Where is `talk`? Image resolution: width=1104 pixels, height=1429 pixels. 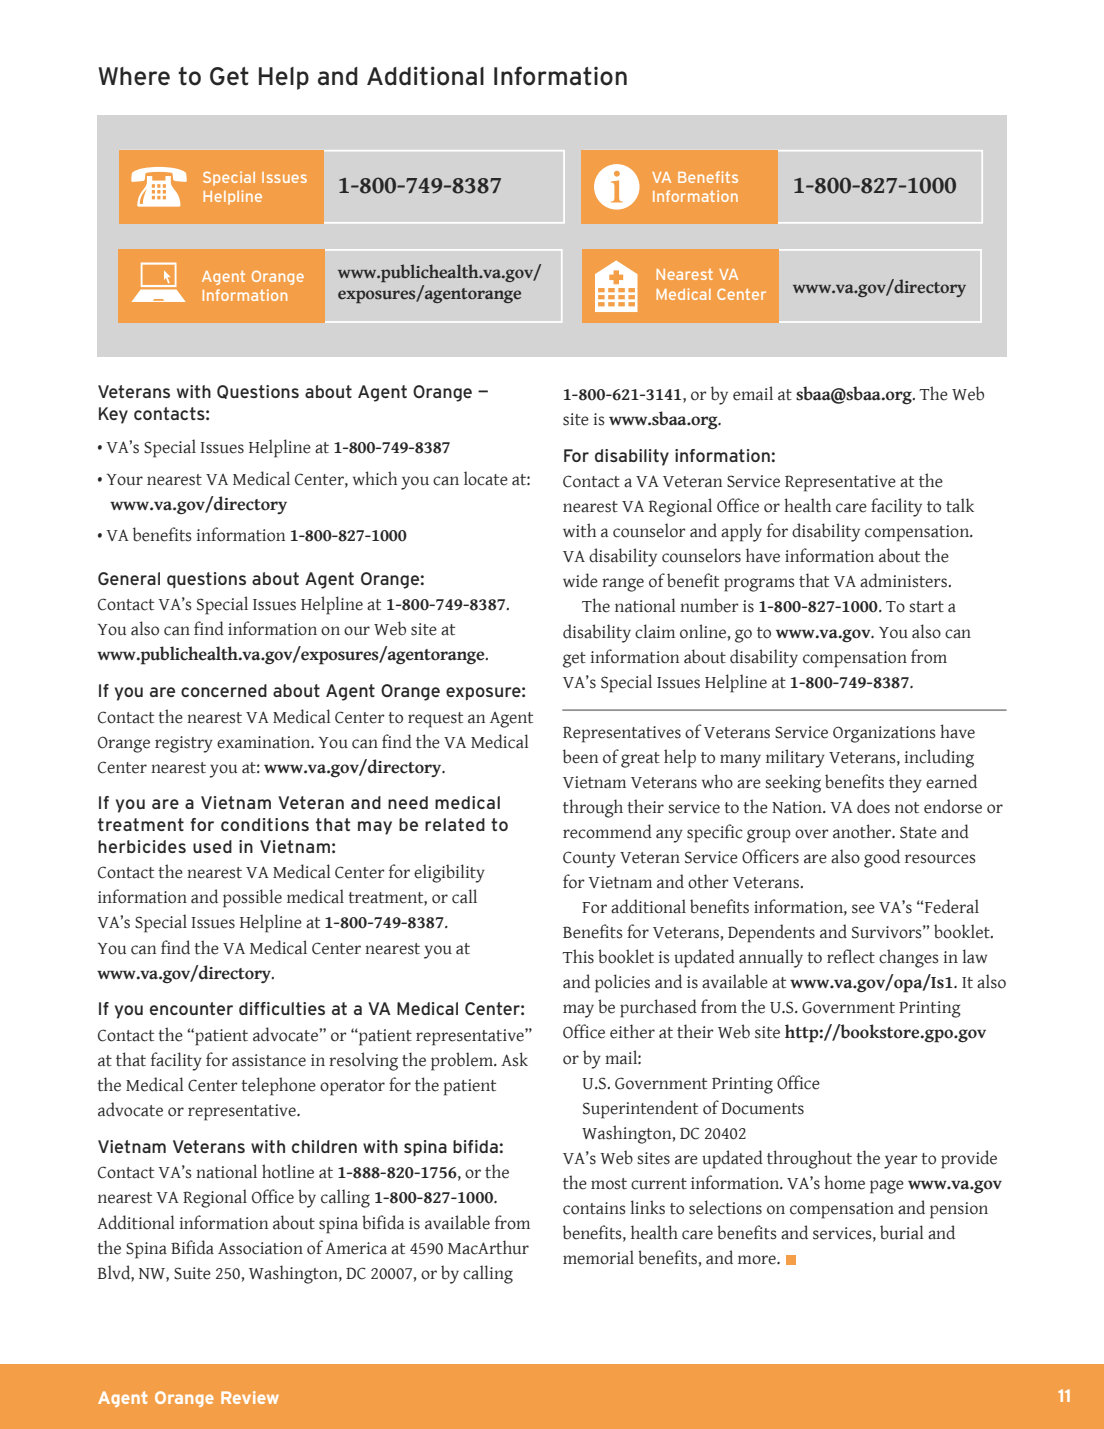 talk is located at coordinates (960, 505).
